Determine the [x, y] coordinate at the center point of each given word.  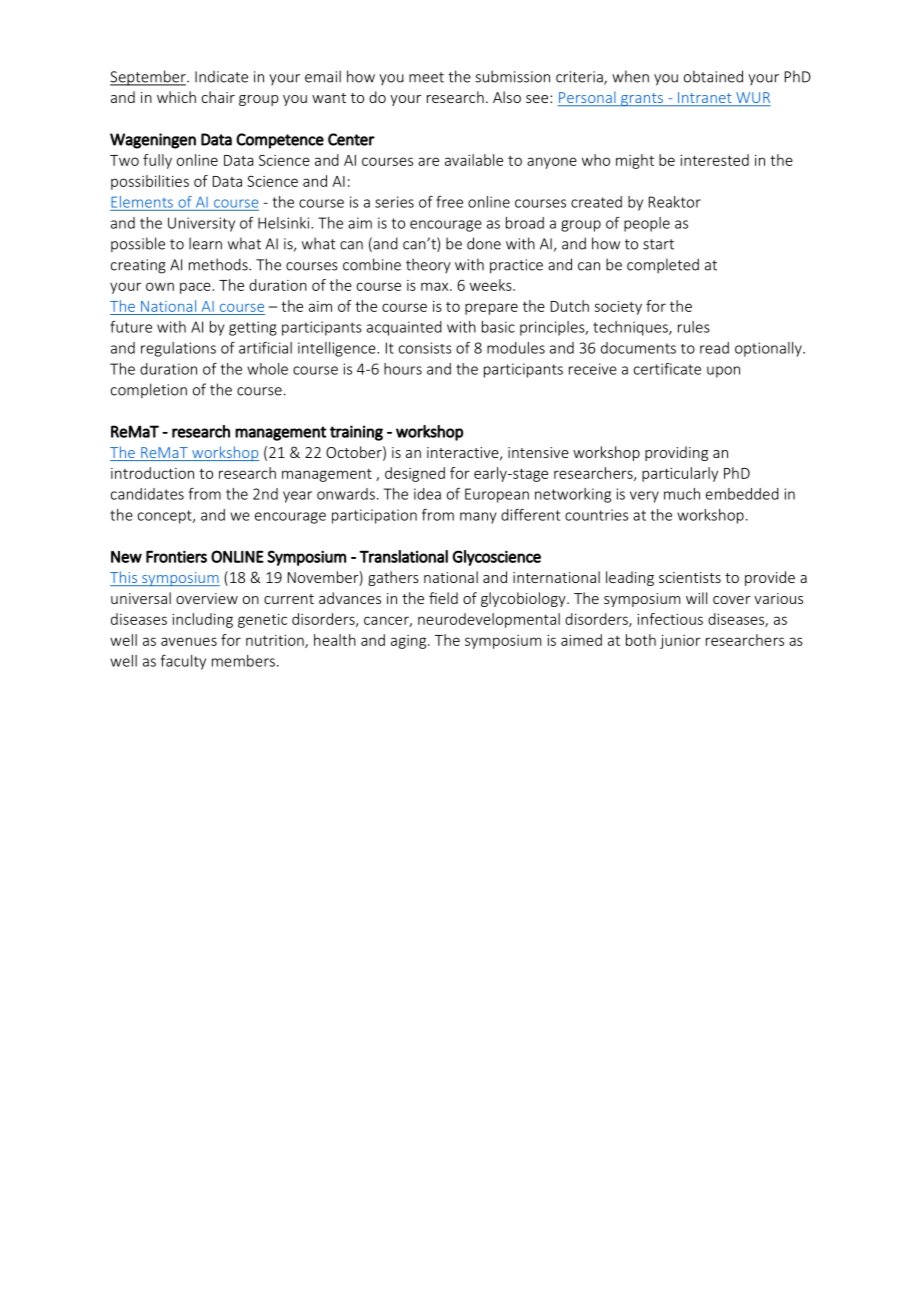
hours [403, 369]
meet [426, 77]
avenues [189, 641]
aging [410, 642]
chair [218, 97]
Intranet [705, 99]
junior [680, 642]
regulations [178, 349]
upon [723, 372]
